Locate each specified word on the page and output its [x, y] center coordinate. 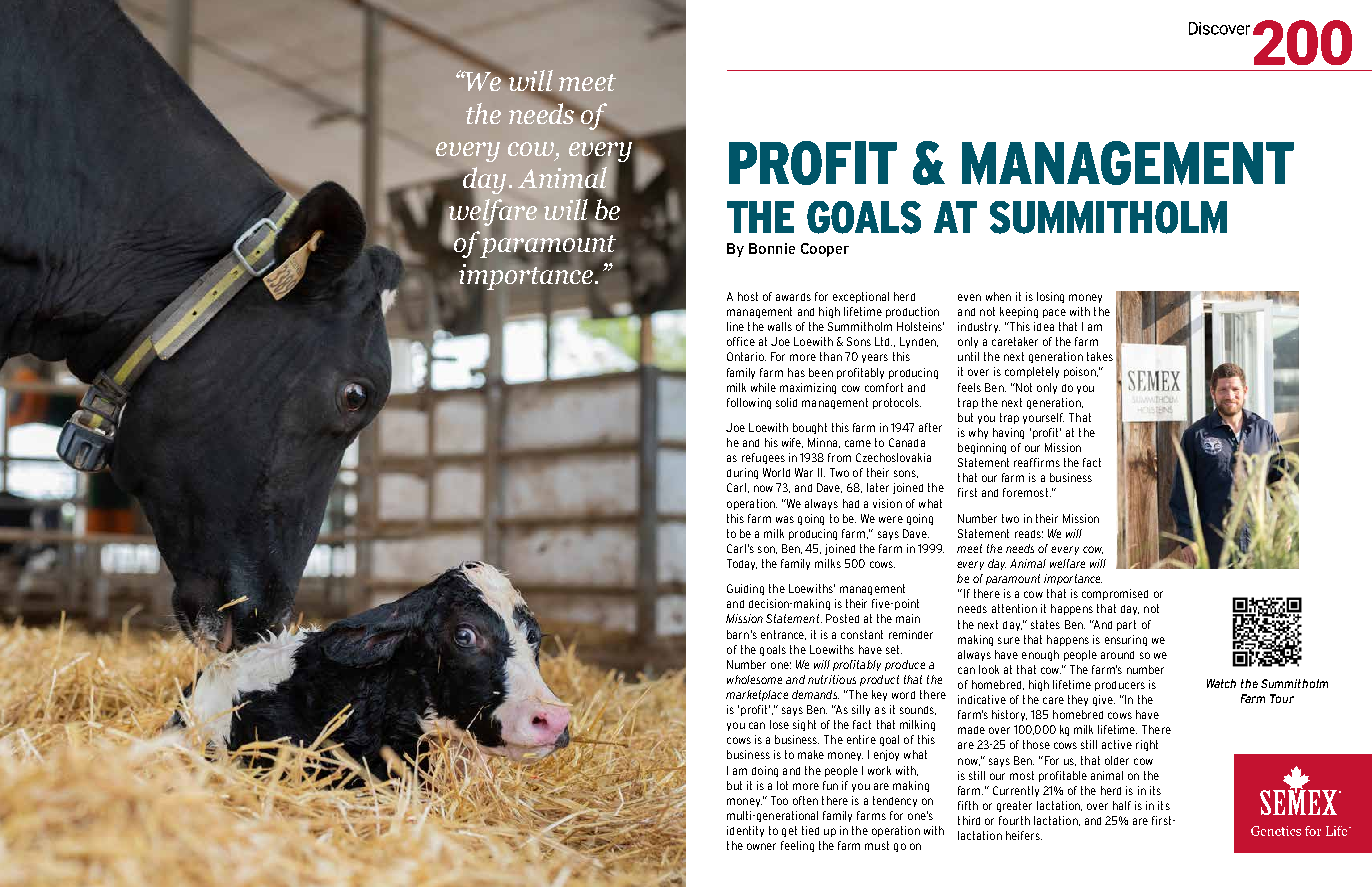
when [998, 296]
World [776, 472]
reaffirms [1037, 462]
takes [1100, 356]
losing [1050, 297]
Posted [842, 618]
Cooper [825, 250]
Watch [1221, 683]
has [796, 372]
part [1126, 625]
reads [1029, 534]
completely [1032, 372]
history [1009, 715]
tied [810, 830]
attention [1014, 608]
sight [804, 725]
